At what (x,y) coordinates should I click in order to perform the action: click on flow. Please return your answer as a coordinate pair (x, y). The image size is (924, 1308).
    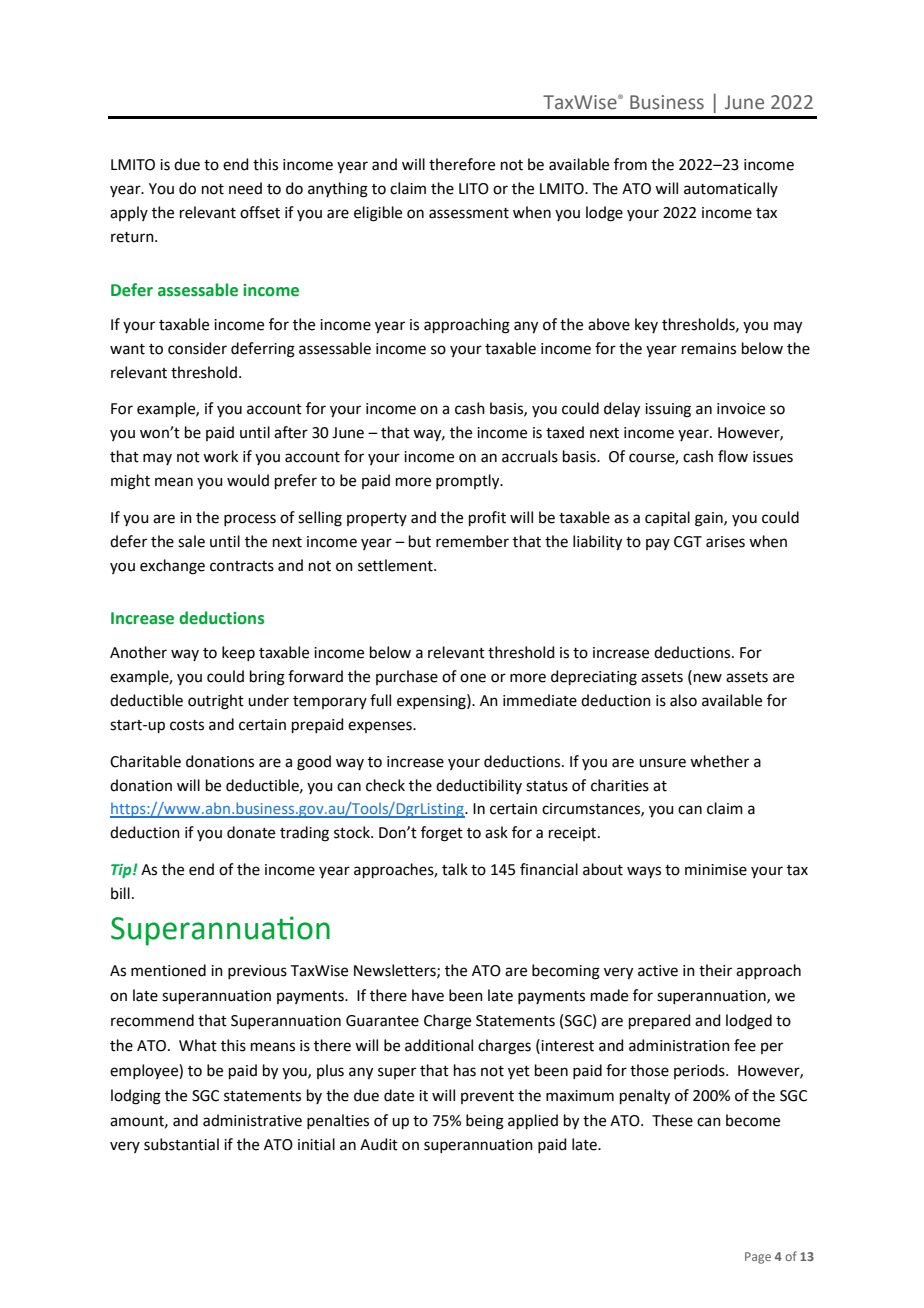
    Looking at the image, I should click on (733, 456).
